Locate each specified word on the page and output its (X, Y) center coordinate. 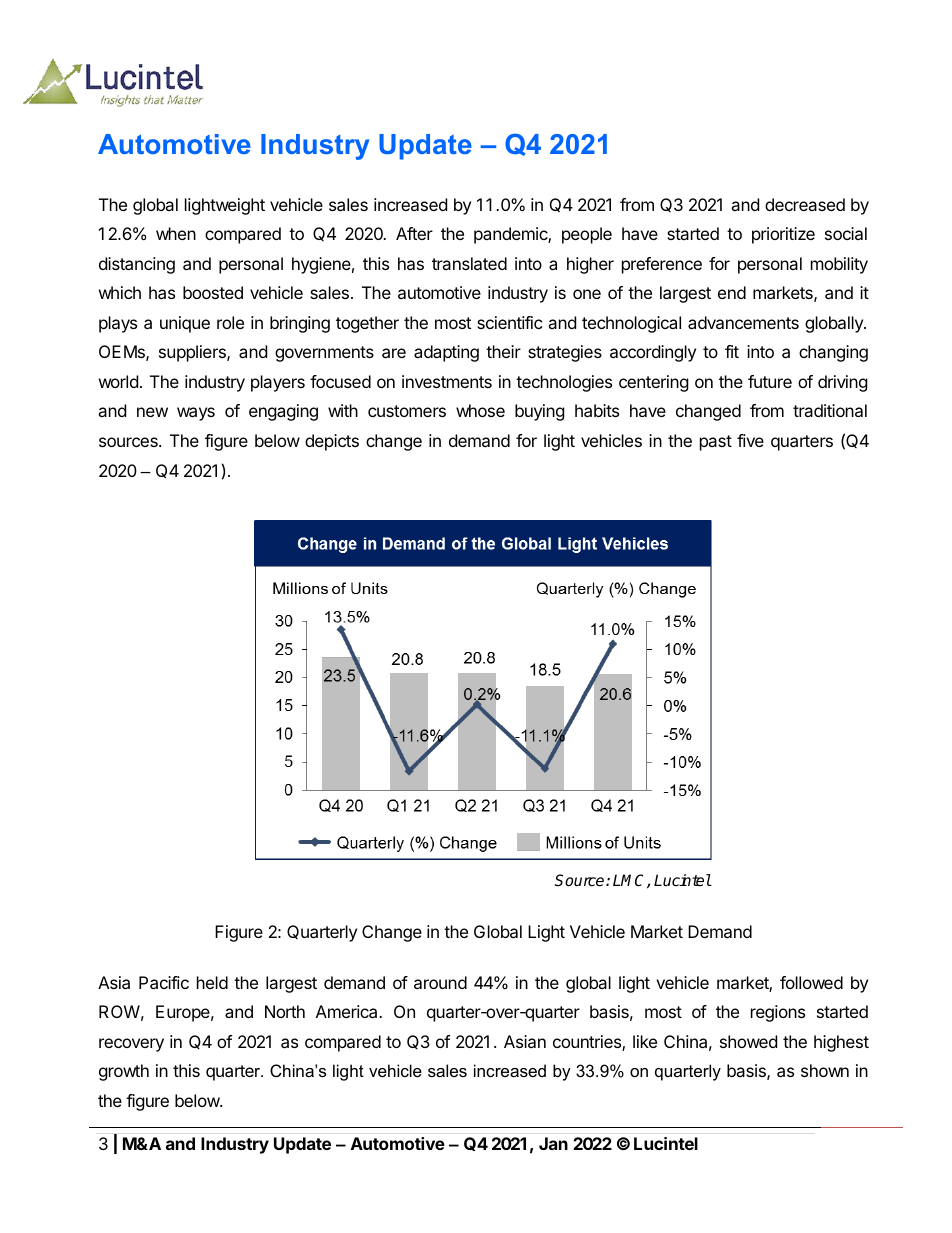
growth (124, 1072)
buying (540, 412)
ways (196, 414)
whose (480, 410)
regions (778, 1013)
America (348, 1011)
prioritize (783, 235)
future (770, 381)
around (440, 982)
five (750, 440)
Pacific (164, 982)
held (212, 982)
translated (469, 263)
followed (811, 982)
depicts (332, 442)
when (176, 233)
